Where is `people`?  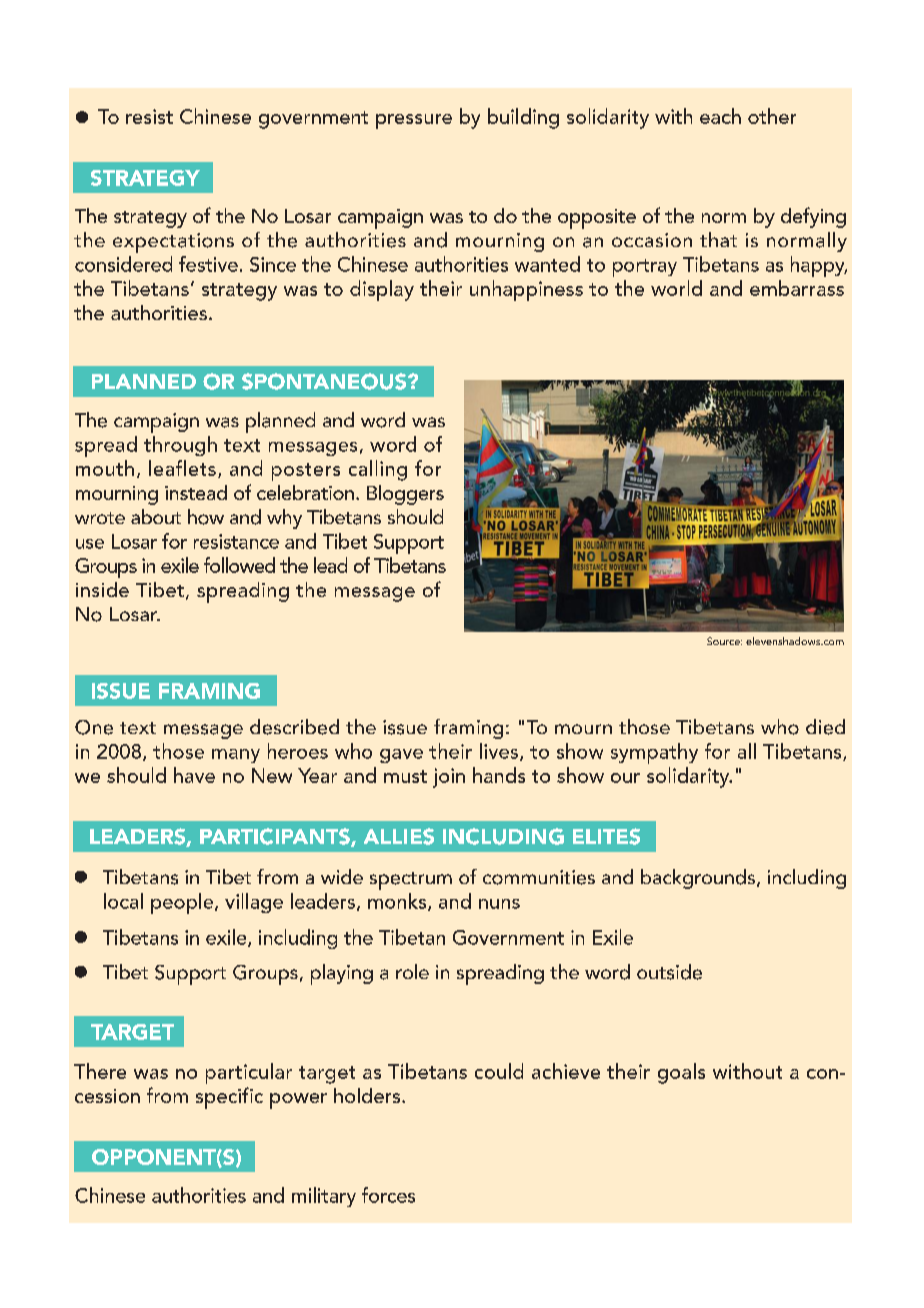 people is located at coordinates (183, 903).
